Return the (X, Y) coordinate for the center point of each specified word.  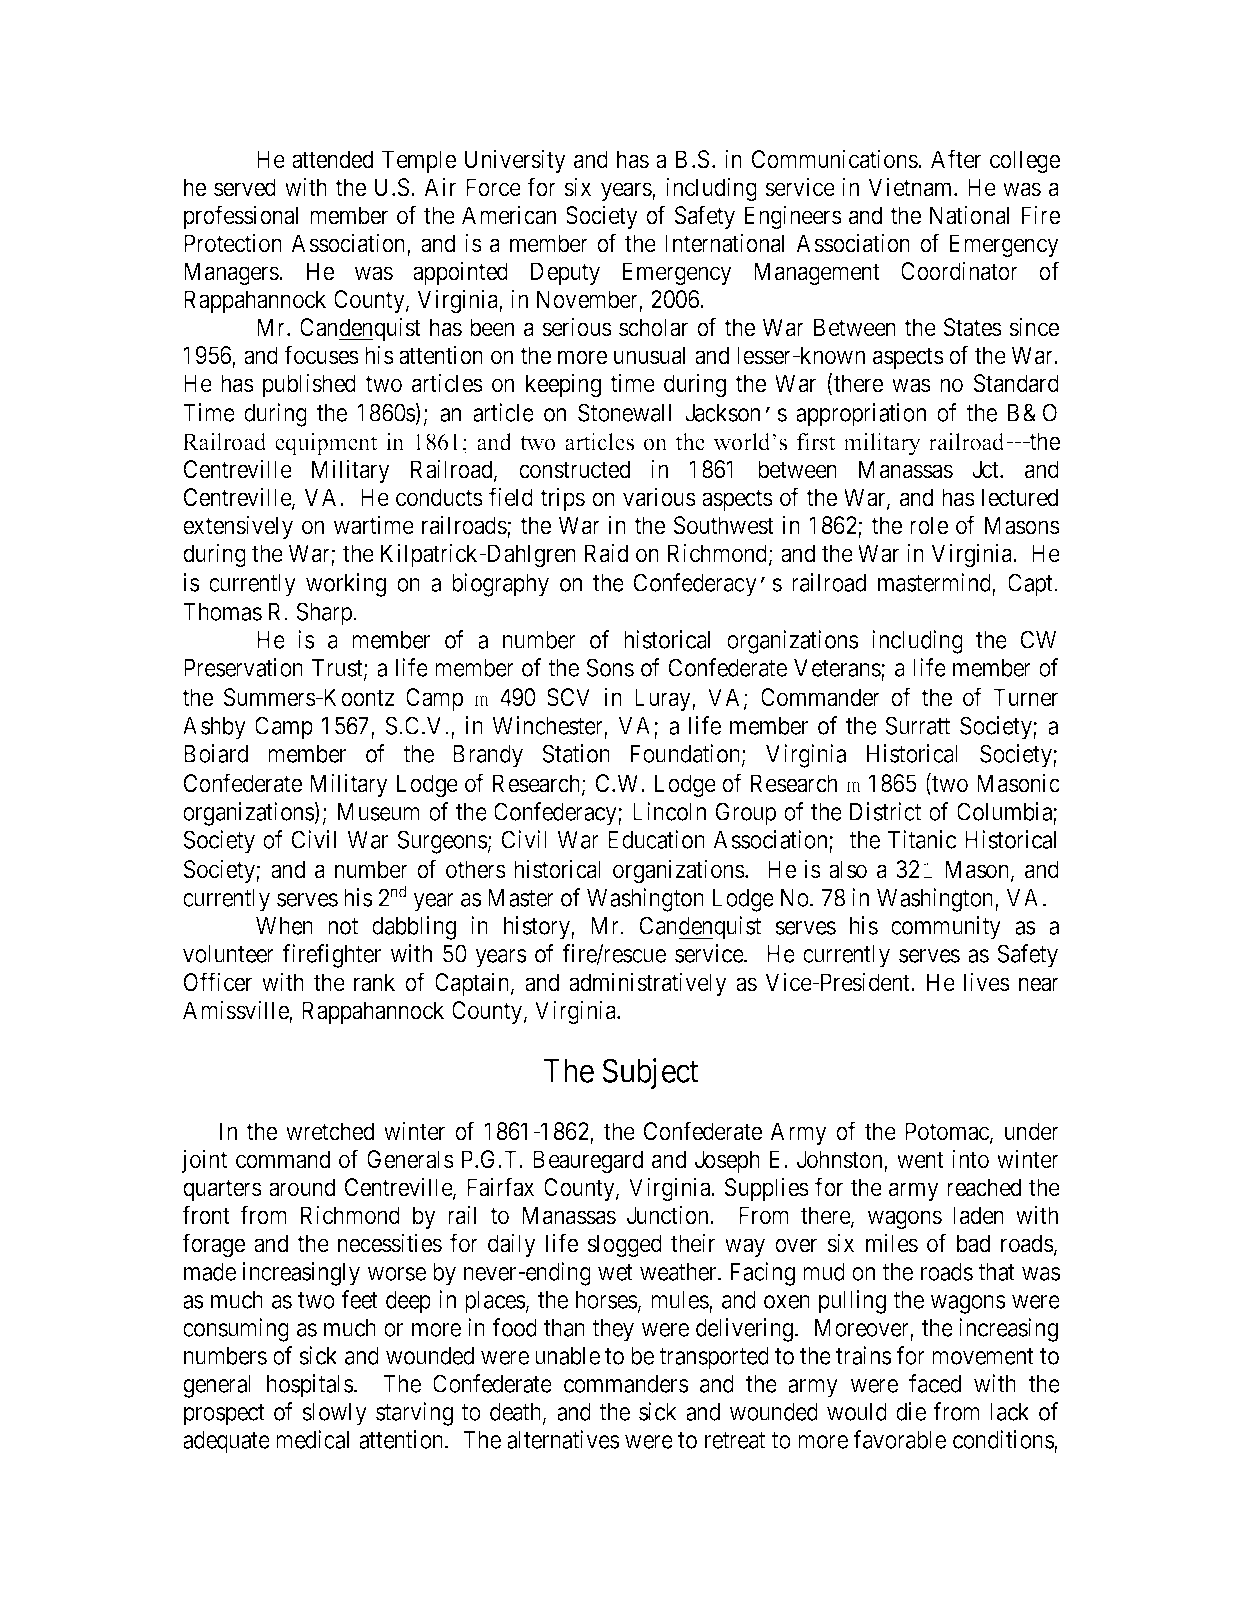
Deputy (565, 273)
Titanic (922, 839)
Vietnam (911, 187)
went (920, 1160)
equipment (326, 444)
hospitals (310, 1386)
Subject (650, 1073)
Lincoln (669, 811)
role (929, 525)
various (659, 497)
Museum (379, 812)
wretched (330, 1131)
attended (332, 159)
